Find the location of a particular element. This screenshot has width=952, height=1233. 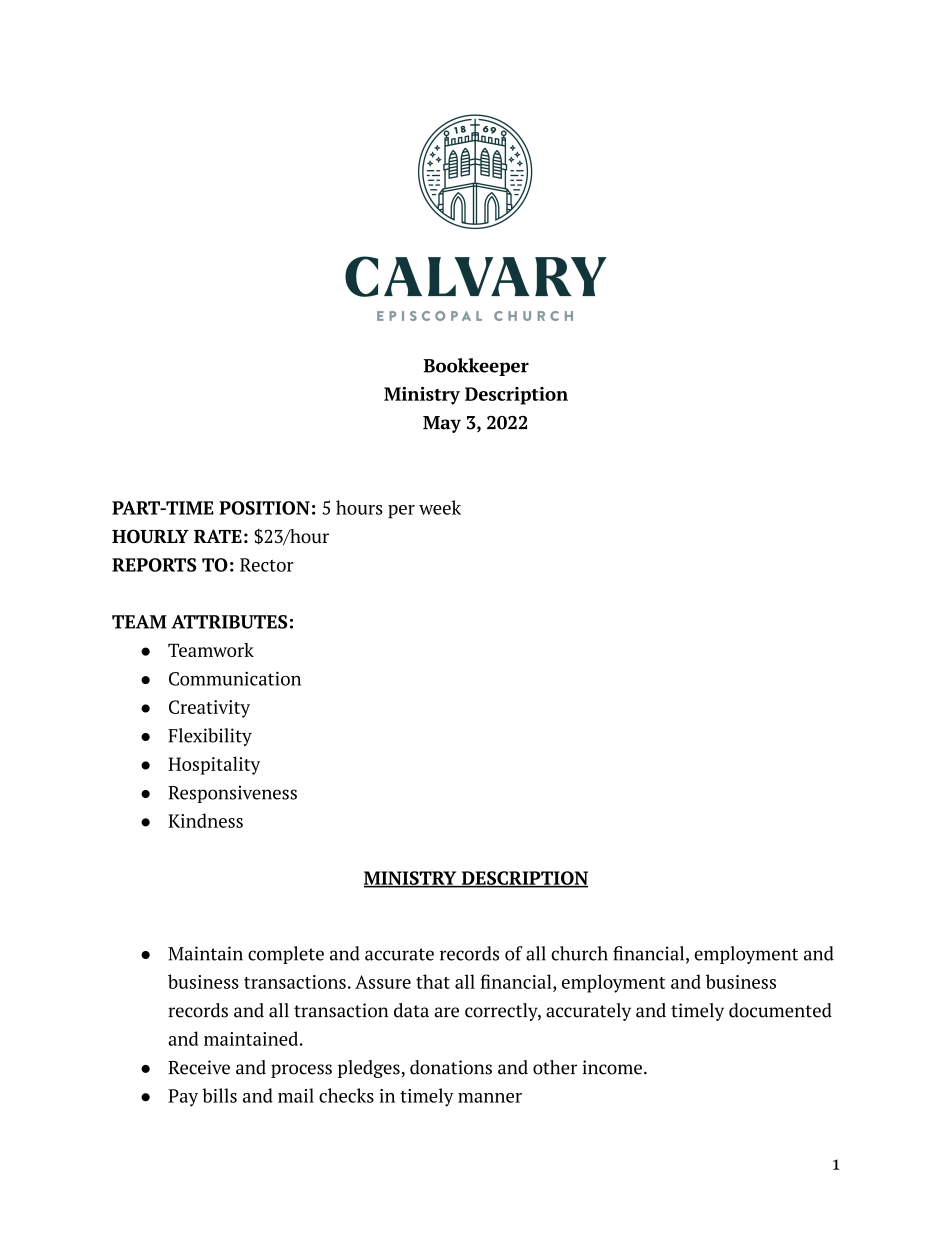

Receive is located at coordinates (199, 1067).
